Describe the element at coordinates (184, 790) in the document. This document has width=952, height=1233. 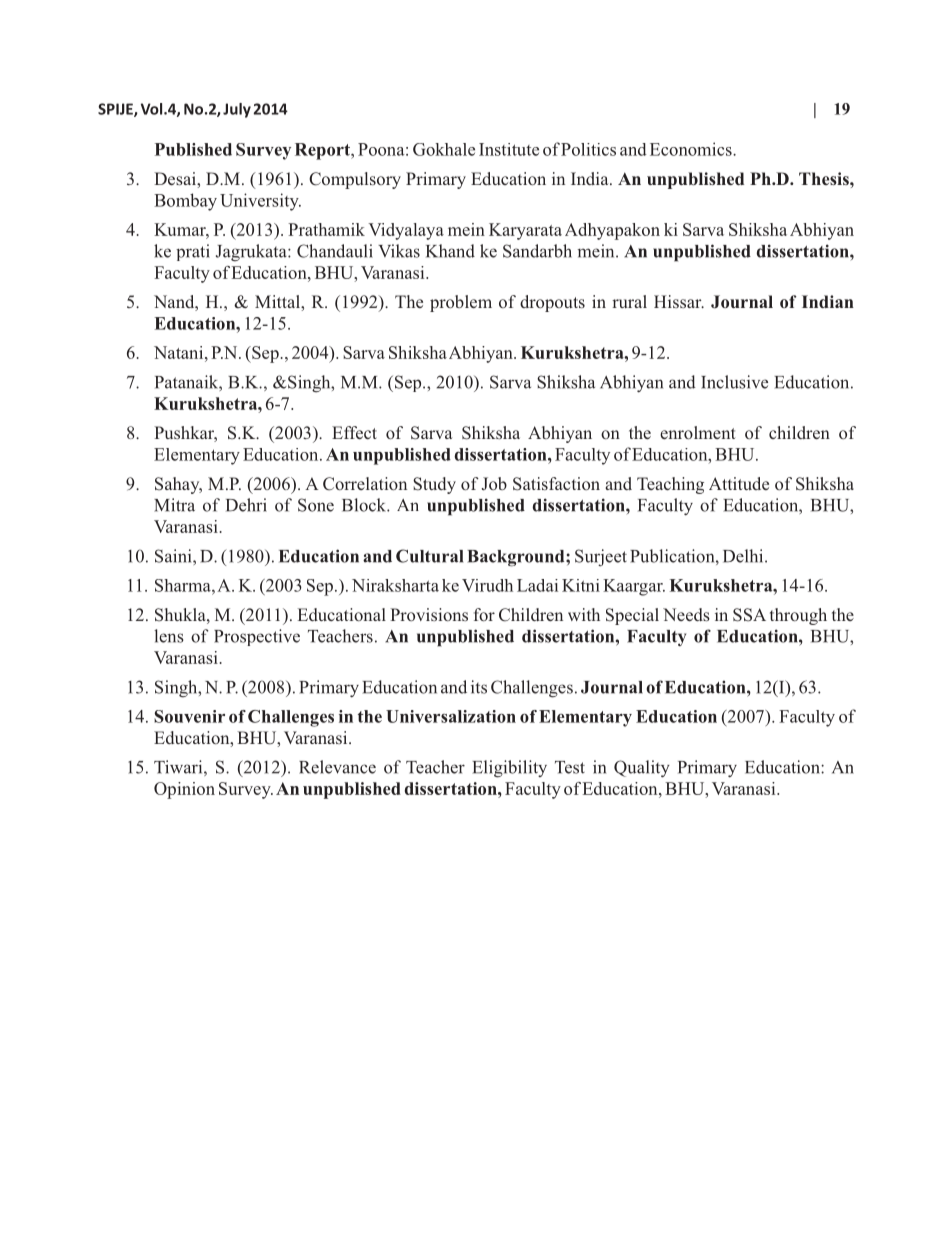
I see `Opinion` at that location.
